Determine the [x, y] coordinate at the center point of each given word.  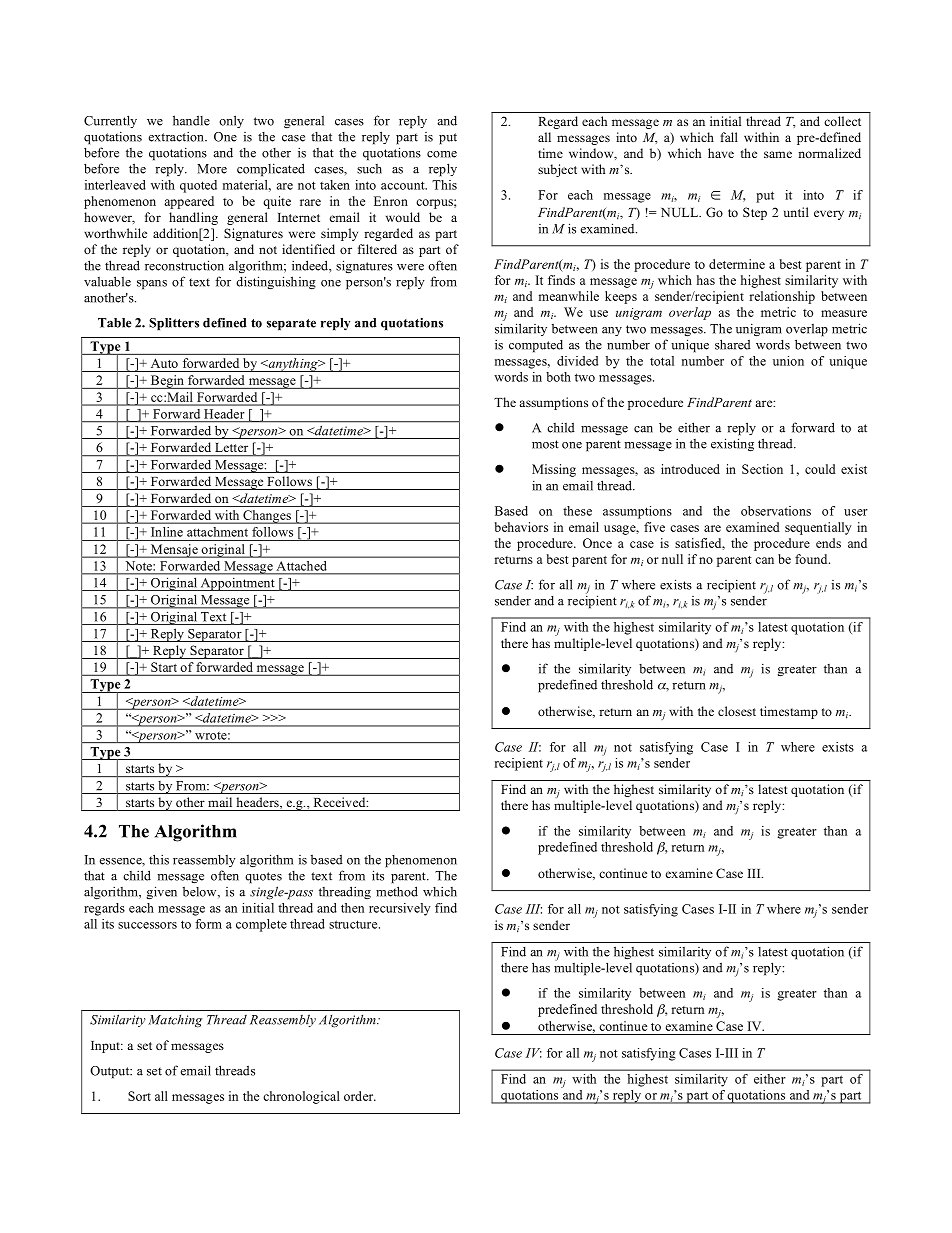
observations [776, 511]
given [162, 893]
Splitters [174, 324]
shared [733, 344]
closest [737, 711]
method [397, 891]
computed [536, 346]
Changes [267, 517]
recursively [400, 909]
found [812, 559]
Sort [139, 1096]
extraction [177, 136]
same [778, 154]
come [442, 154]
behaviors [521, 527]
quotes [263, 878]
